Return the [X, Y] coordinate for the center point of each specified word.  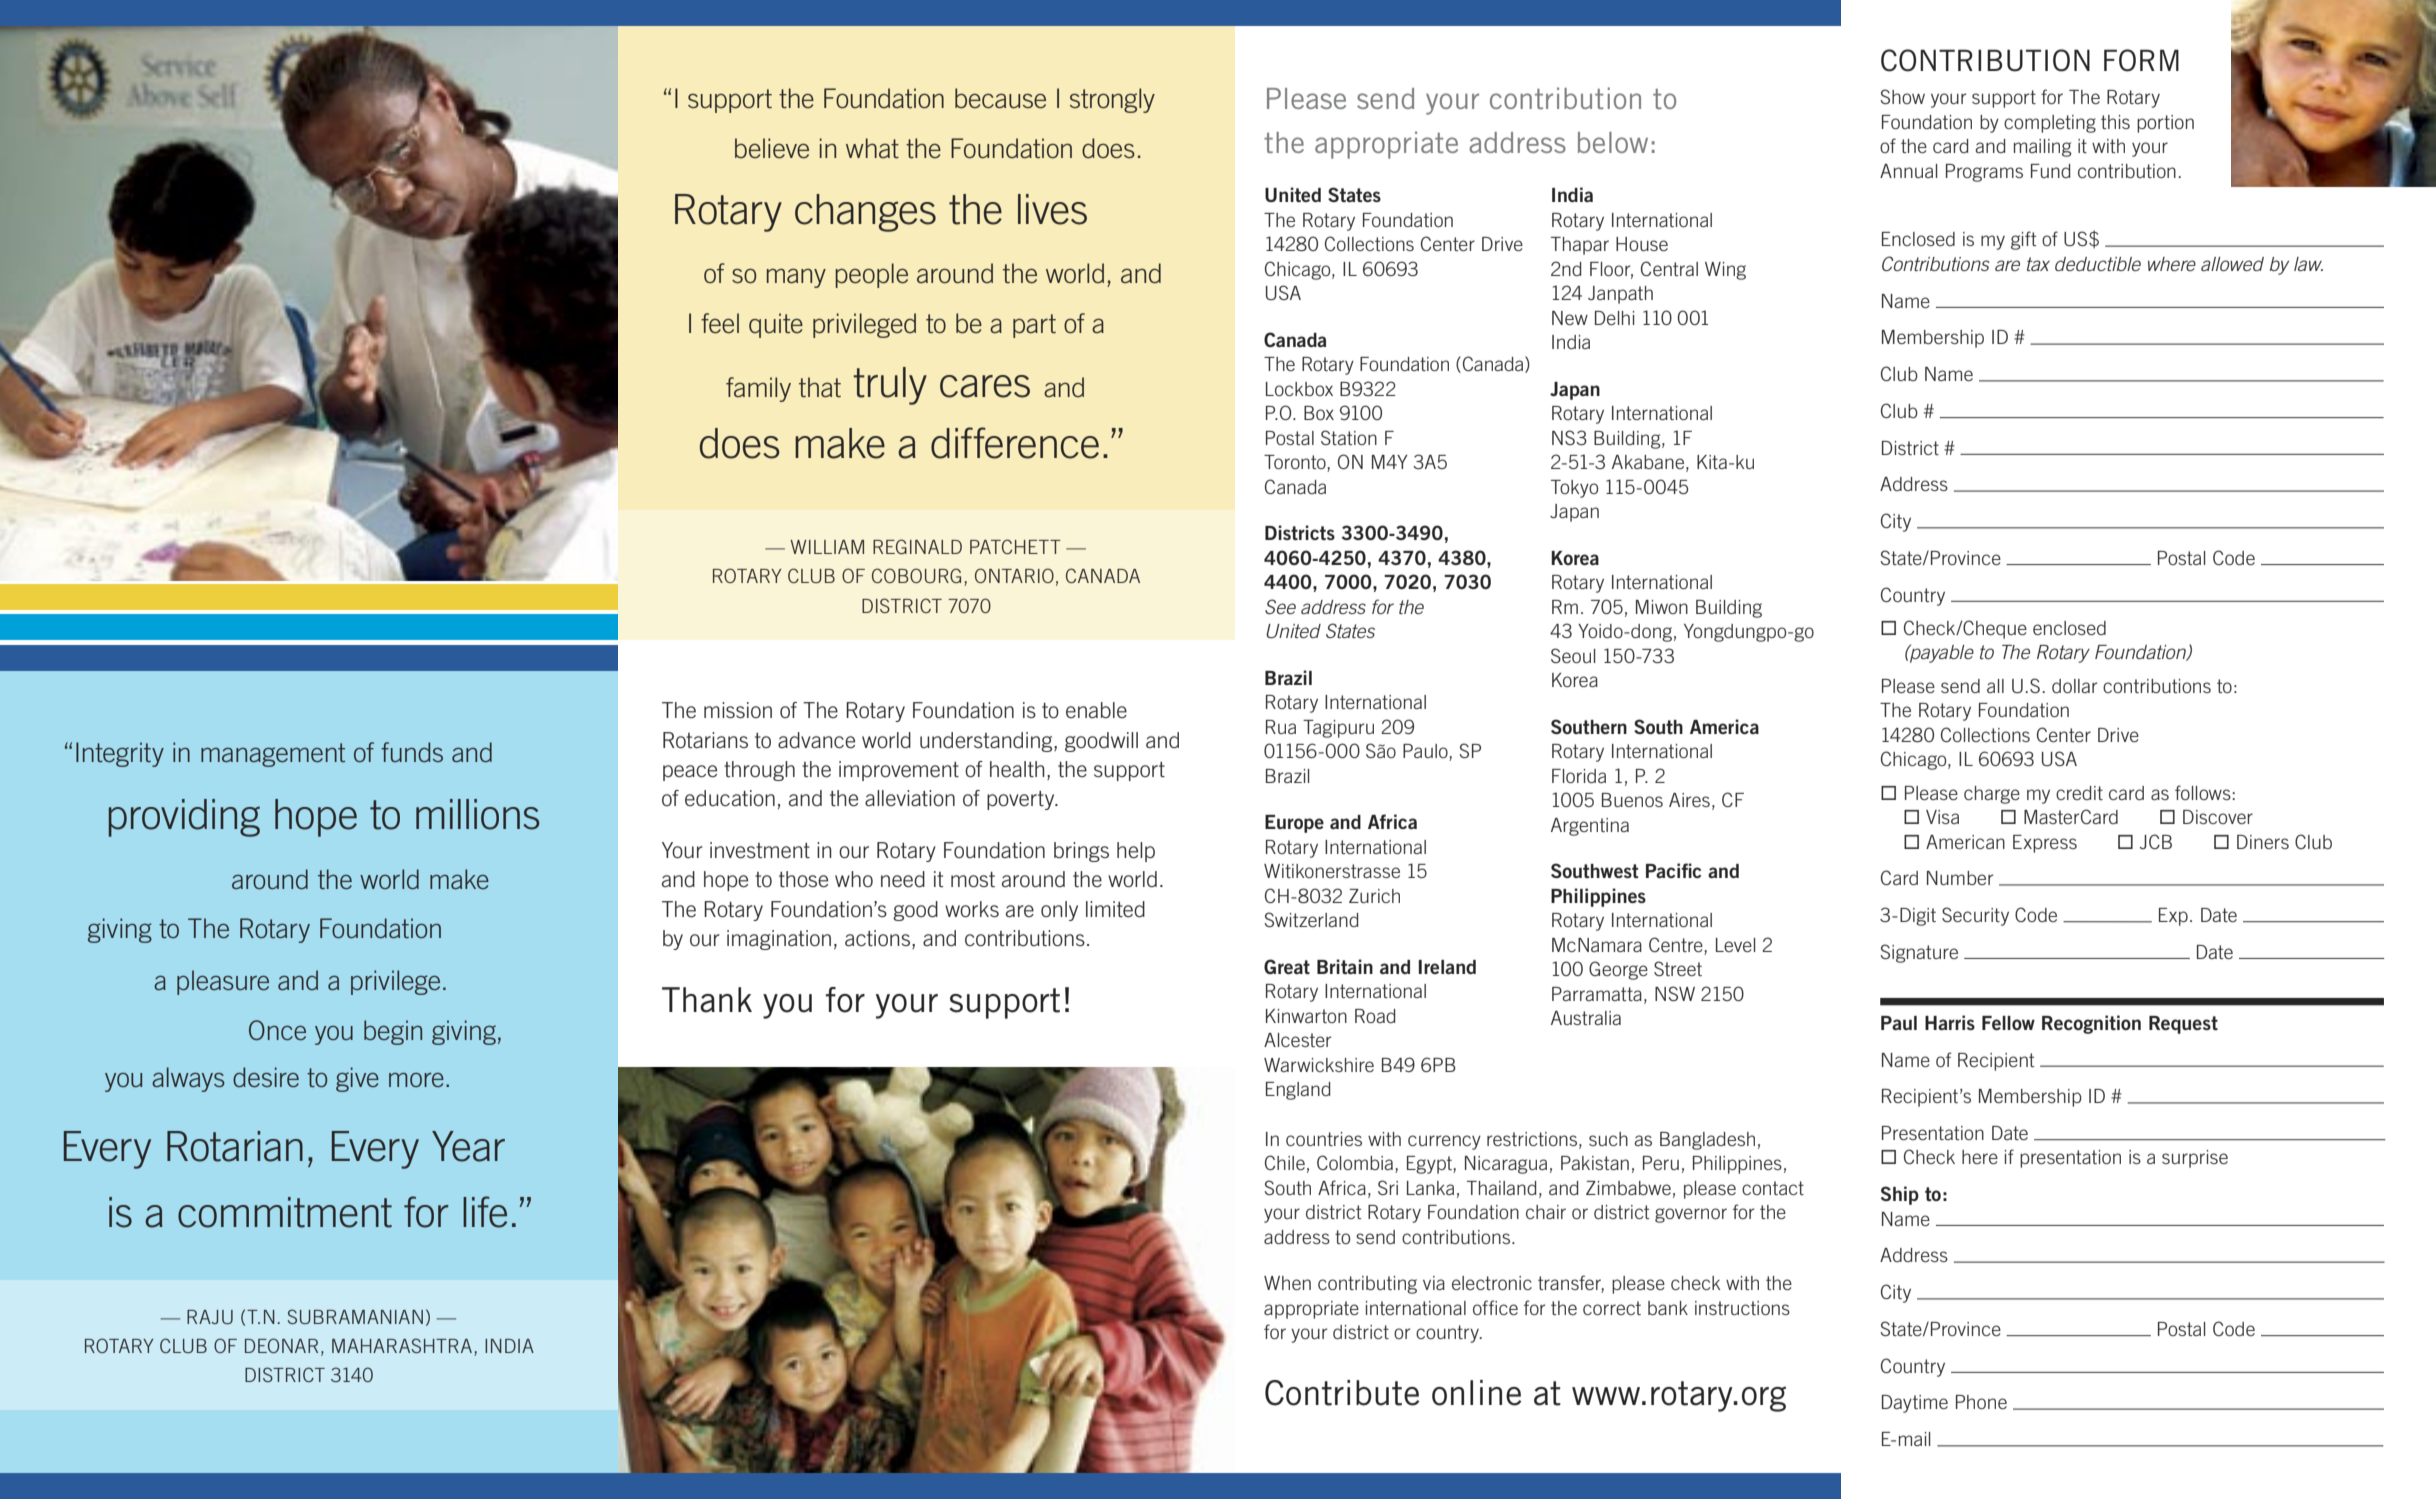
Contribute [1342, 1393]
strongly [1112, 100]
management [273, 755]
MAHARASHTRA [402, 1345]
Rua [1281, 727]
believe [772, 148]
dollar [2075, 686]
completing [2050, 124]
